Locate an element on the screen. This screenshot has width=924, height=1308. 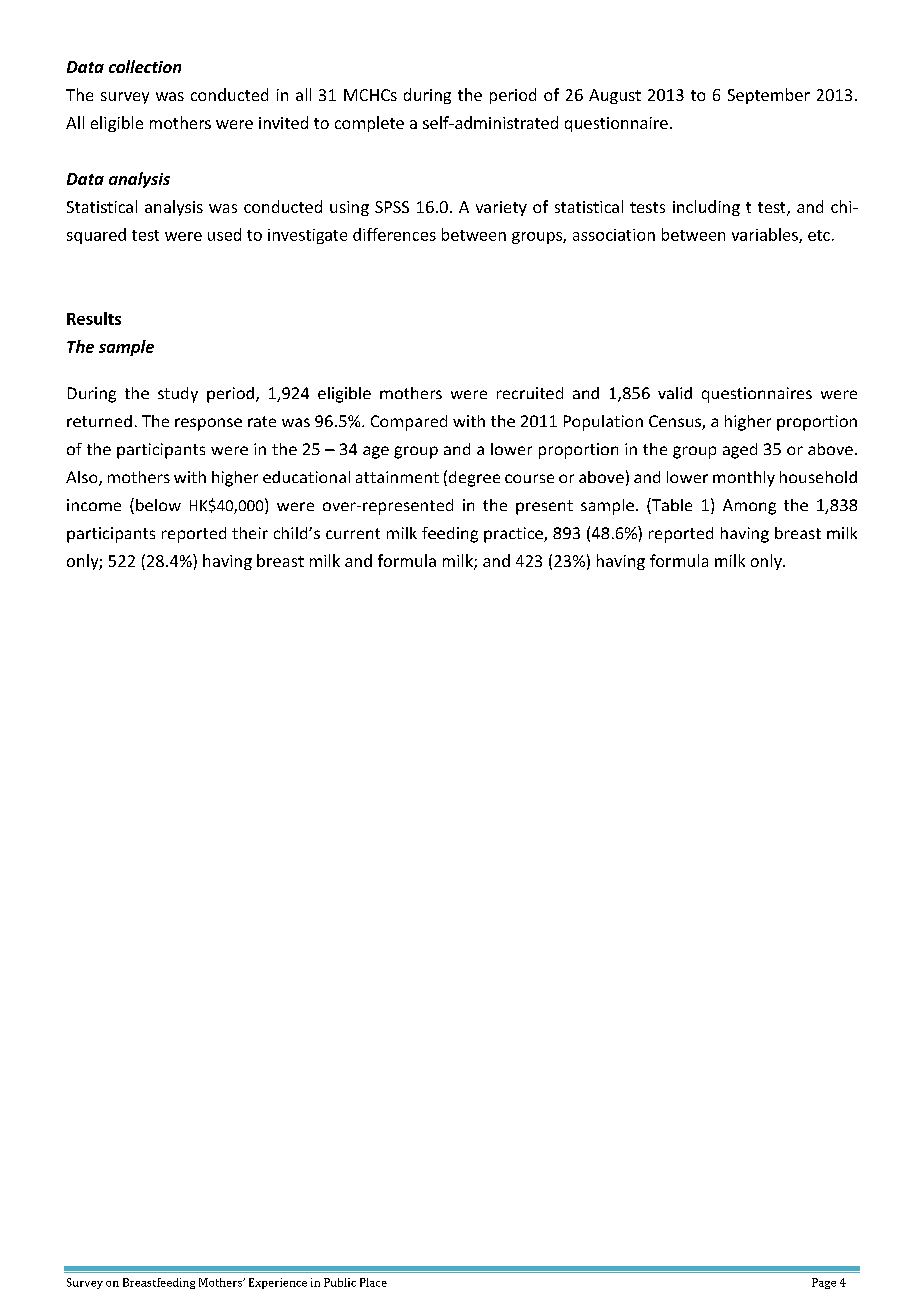
below is located at coordinates (158, 505).
